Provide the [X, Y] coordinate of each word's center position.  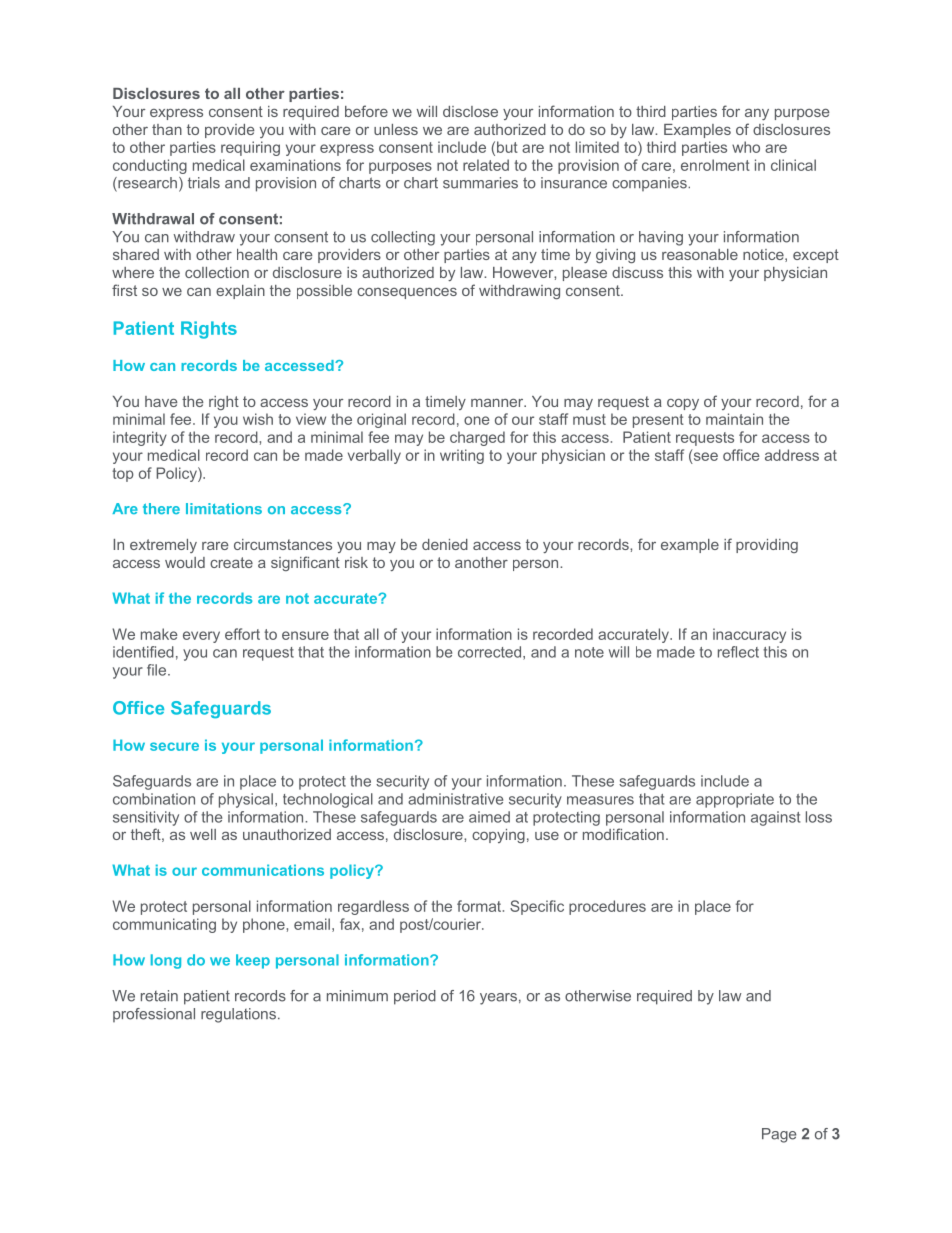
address [792, 455]
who [746, 147]
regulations [238, 1015]
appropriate [735, 800]
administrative [455, 799]
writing [462, 456]
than [167, 129]
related [486, 165]
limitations [224, 508]
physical [246, 800]
